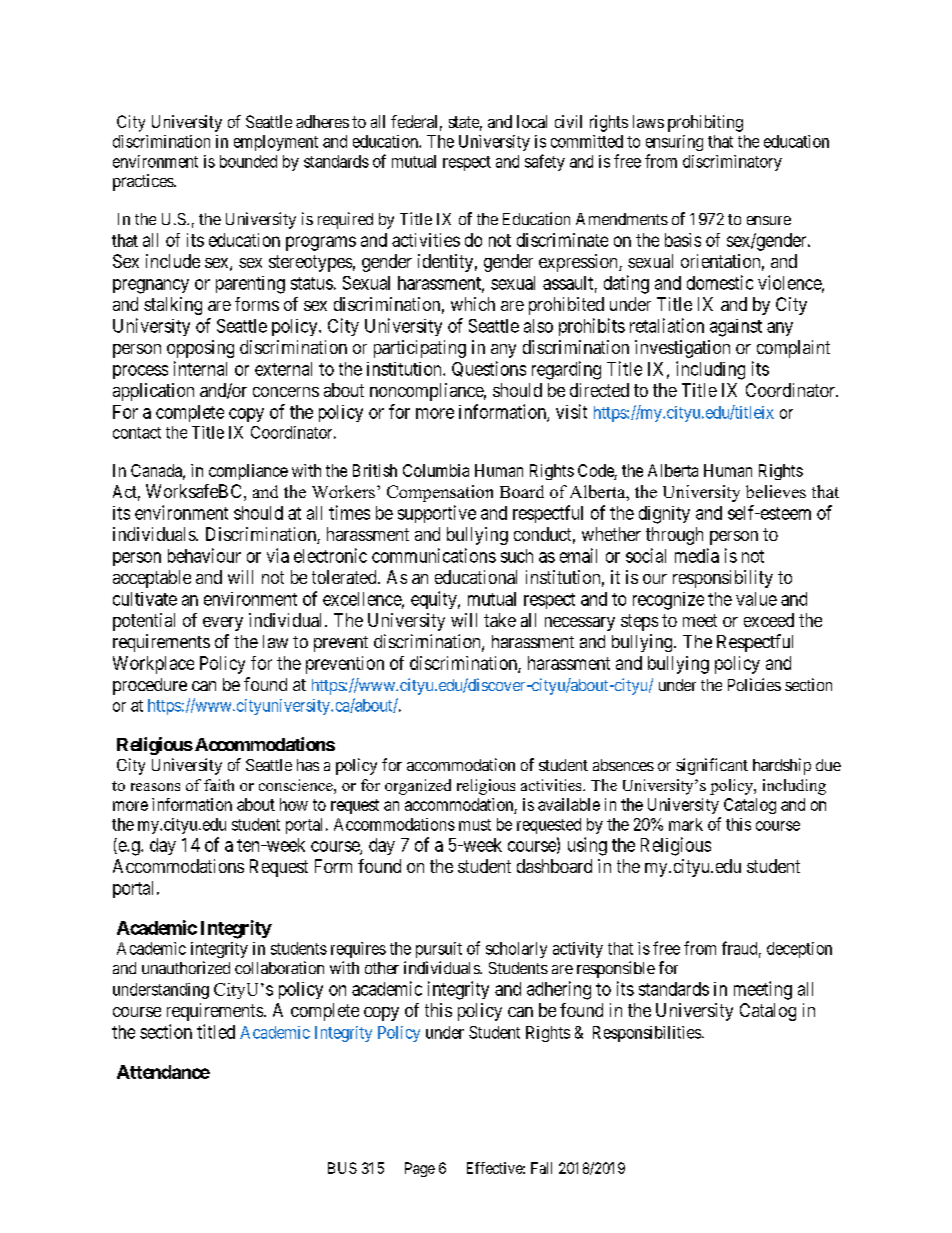  Describe the element at coordinates (248, 161) in the page. I see `bounded` at that location.
